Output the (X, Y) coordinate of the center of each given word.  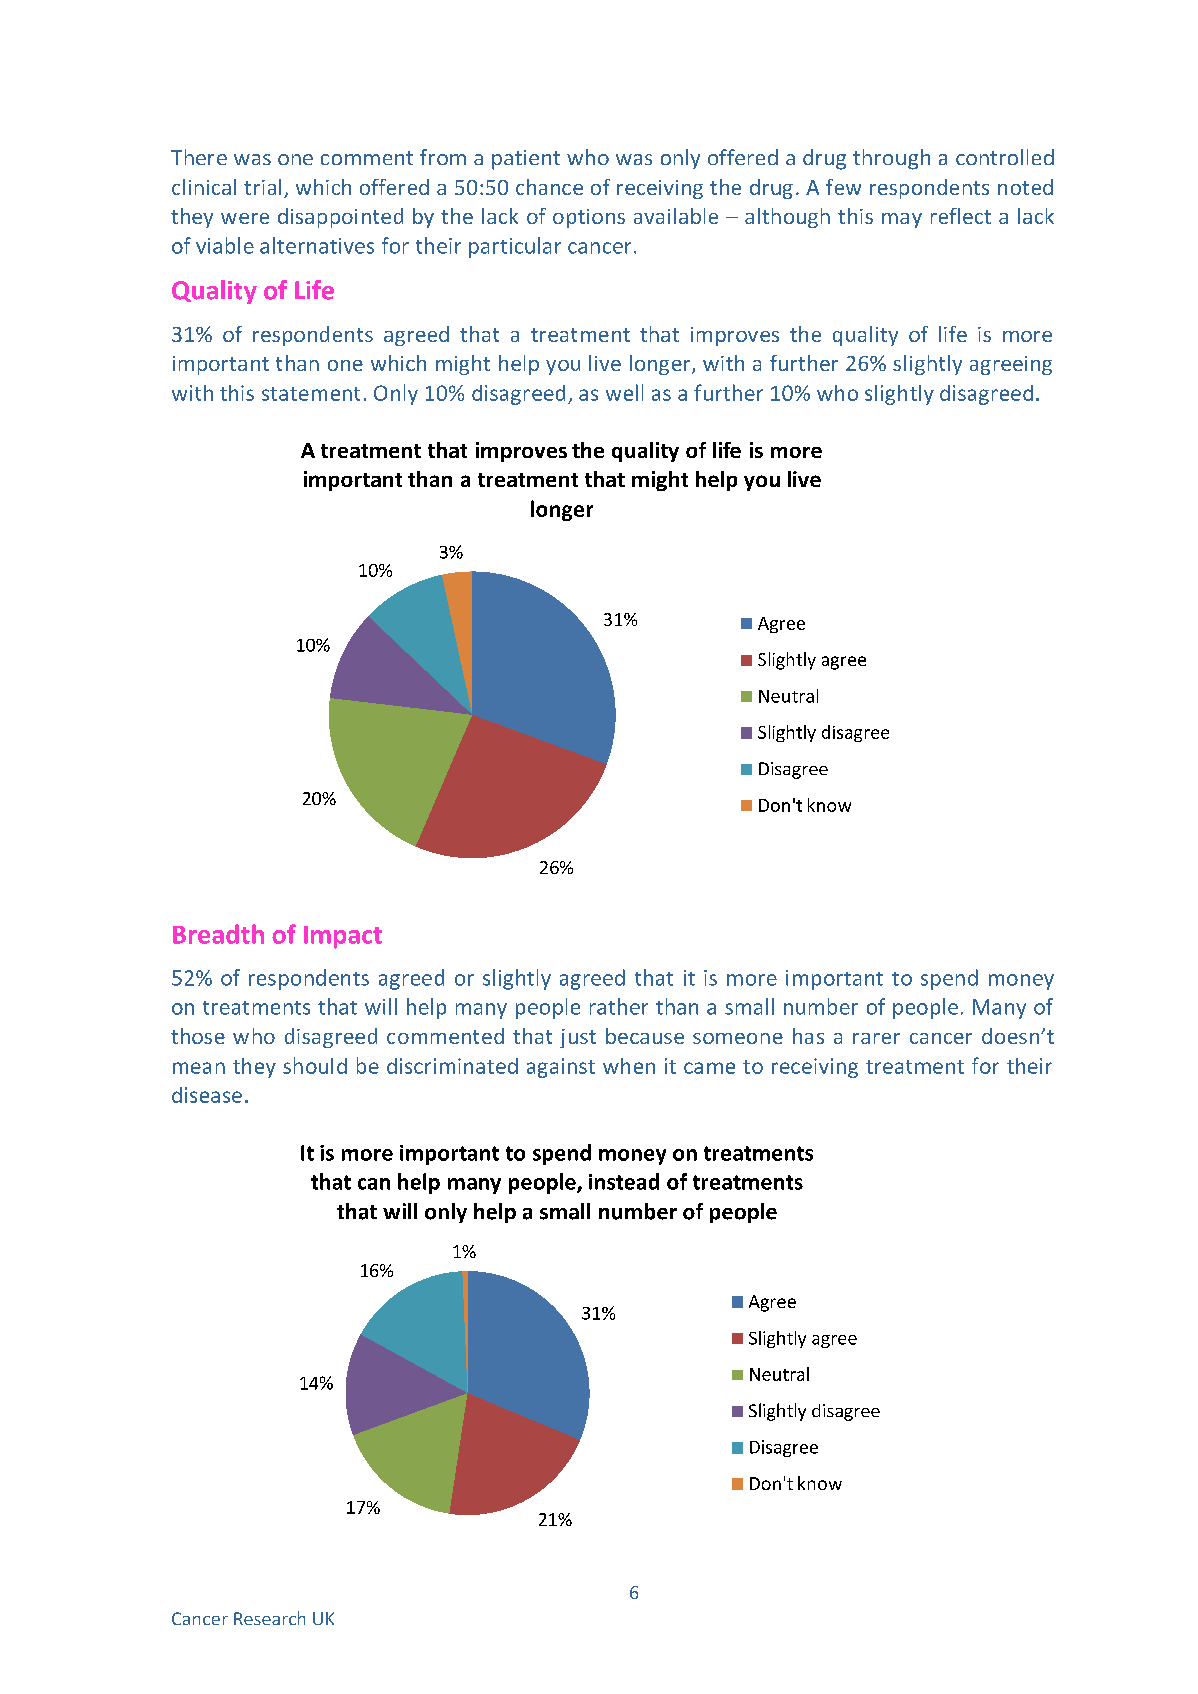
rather (619, 1006)
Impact (343, 937)
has (808, 1036)
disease (207, 1095)
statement (311, 394)
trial (262, 187)
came (709, 1068)
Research (269, 1618)
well (624, 392)
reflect (961, 216)
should (315, 1065)
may (902, 220)
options (589, 218)
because (645, 1036)
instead (624, 1181)
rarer (876, 1038)
